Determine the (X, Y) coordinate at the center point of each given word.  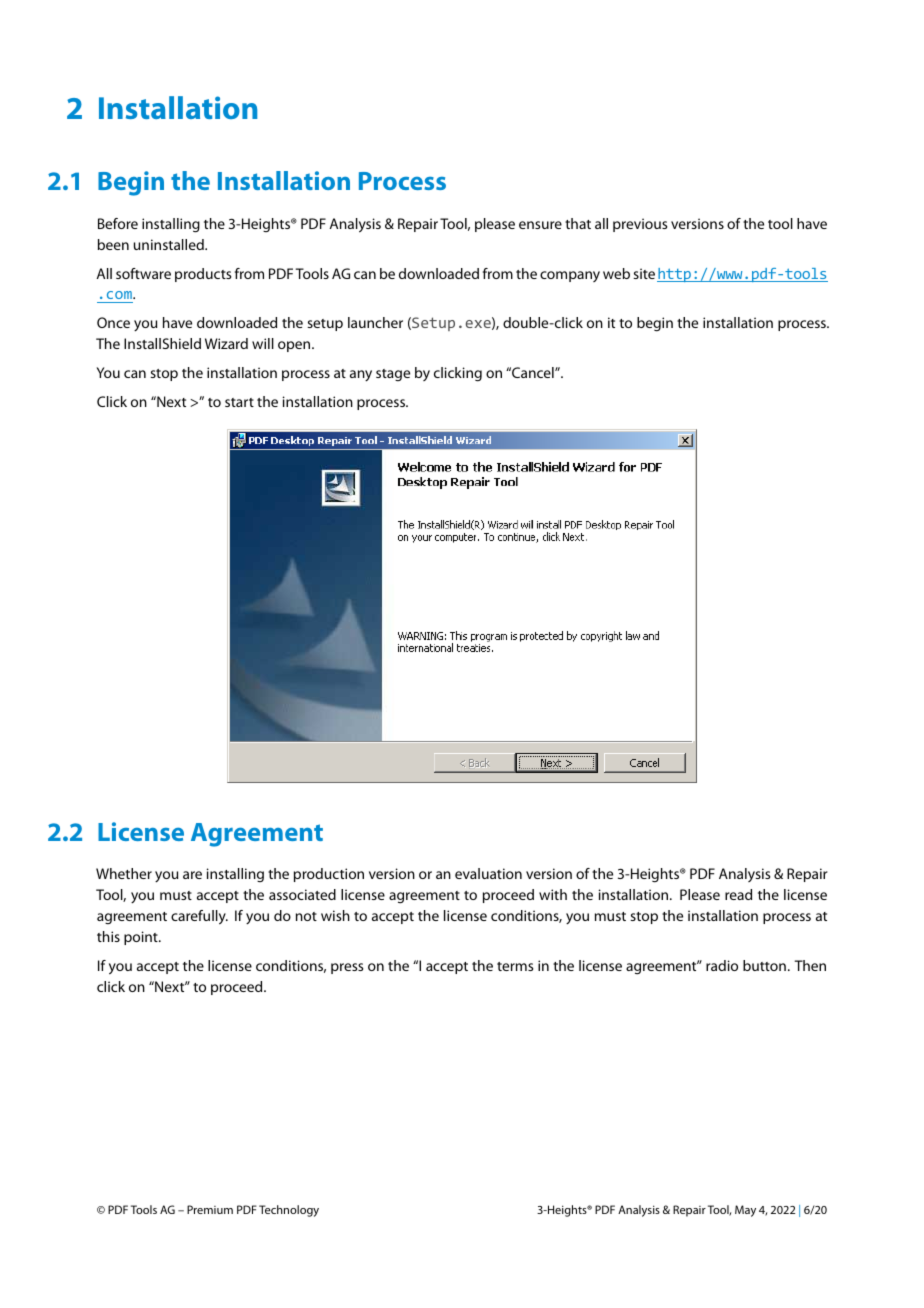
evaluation (488, 873)
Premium (210, 1209)
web (616, 273)
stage (393, 375)
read (738, 894)
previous (640, 225)
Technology (289, 1211)
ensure (540, 225)
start (239, 402)
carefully (199, 917)
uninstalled (170, 244)
